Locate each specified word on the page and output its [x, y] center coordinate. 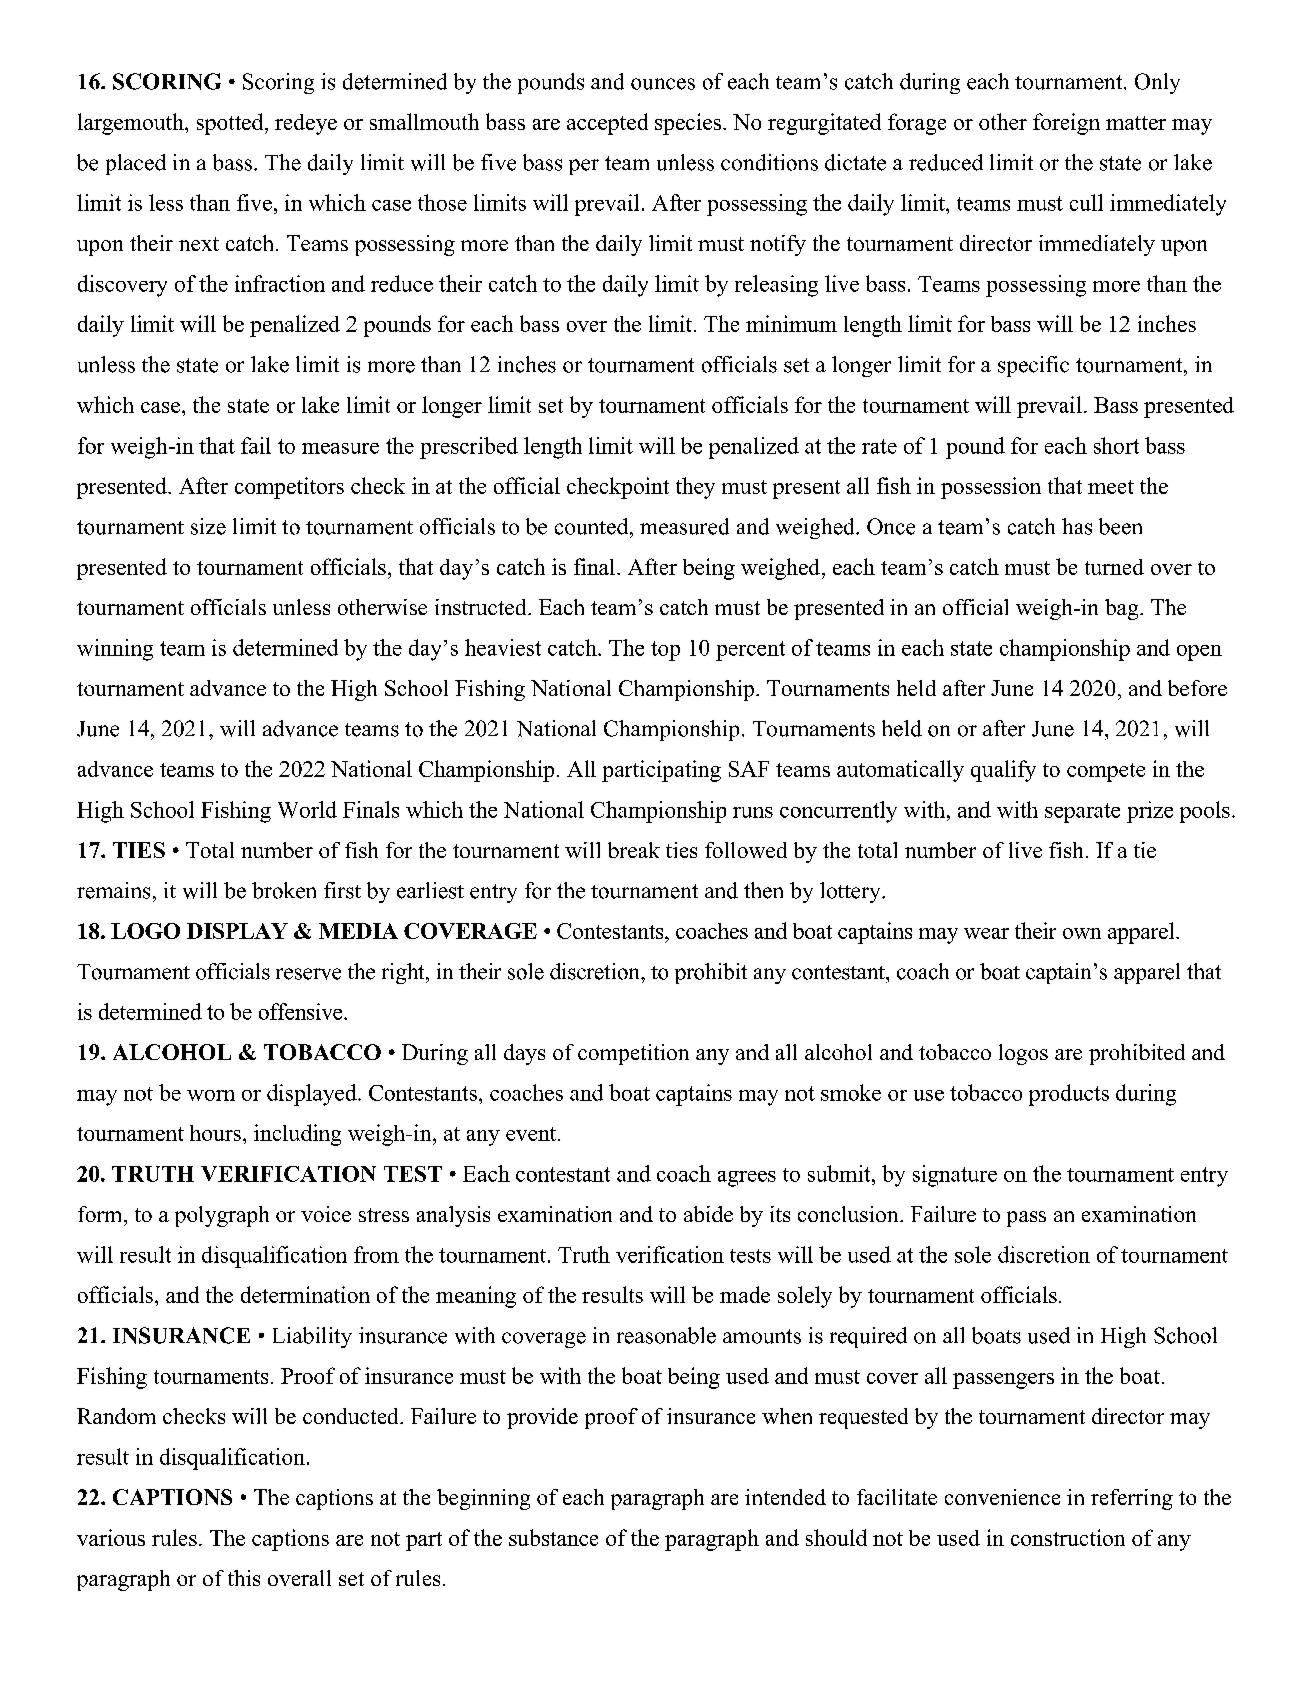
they [695, 488]
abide [708, 1214]
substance [553, 1537]
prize [1150, 812]
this [244, 1578]
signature [955, 1176]
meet [1111, 487]
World [307, 809]
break [634, 850]
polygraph [222, 1216]
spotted [231, 124]
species [688, 124]
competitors [289, 488]
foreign [1066, 124]
